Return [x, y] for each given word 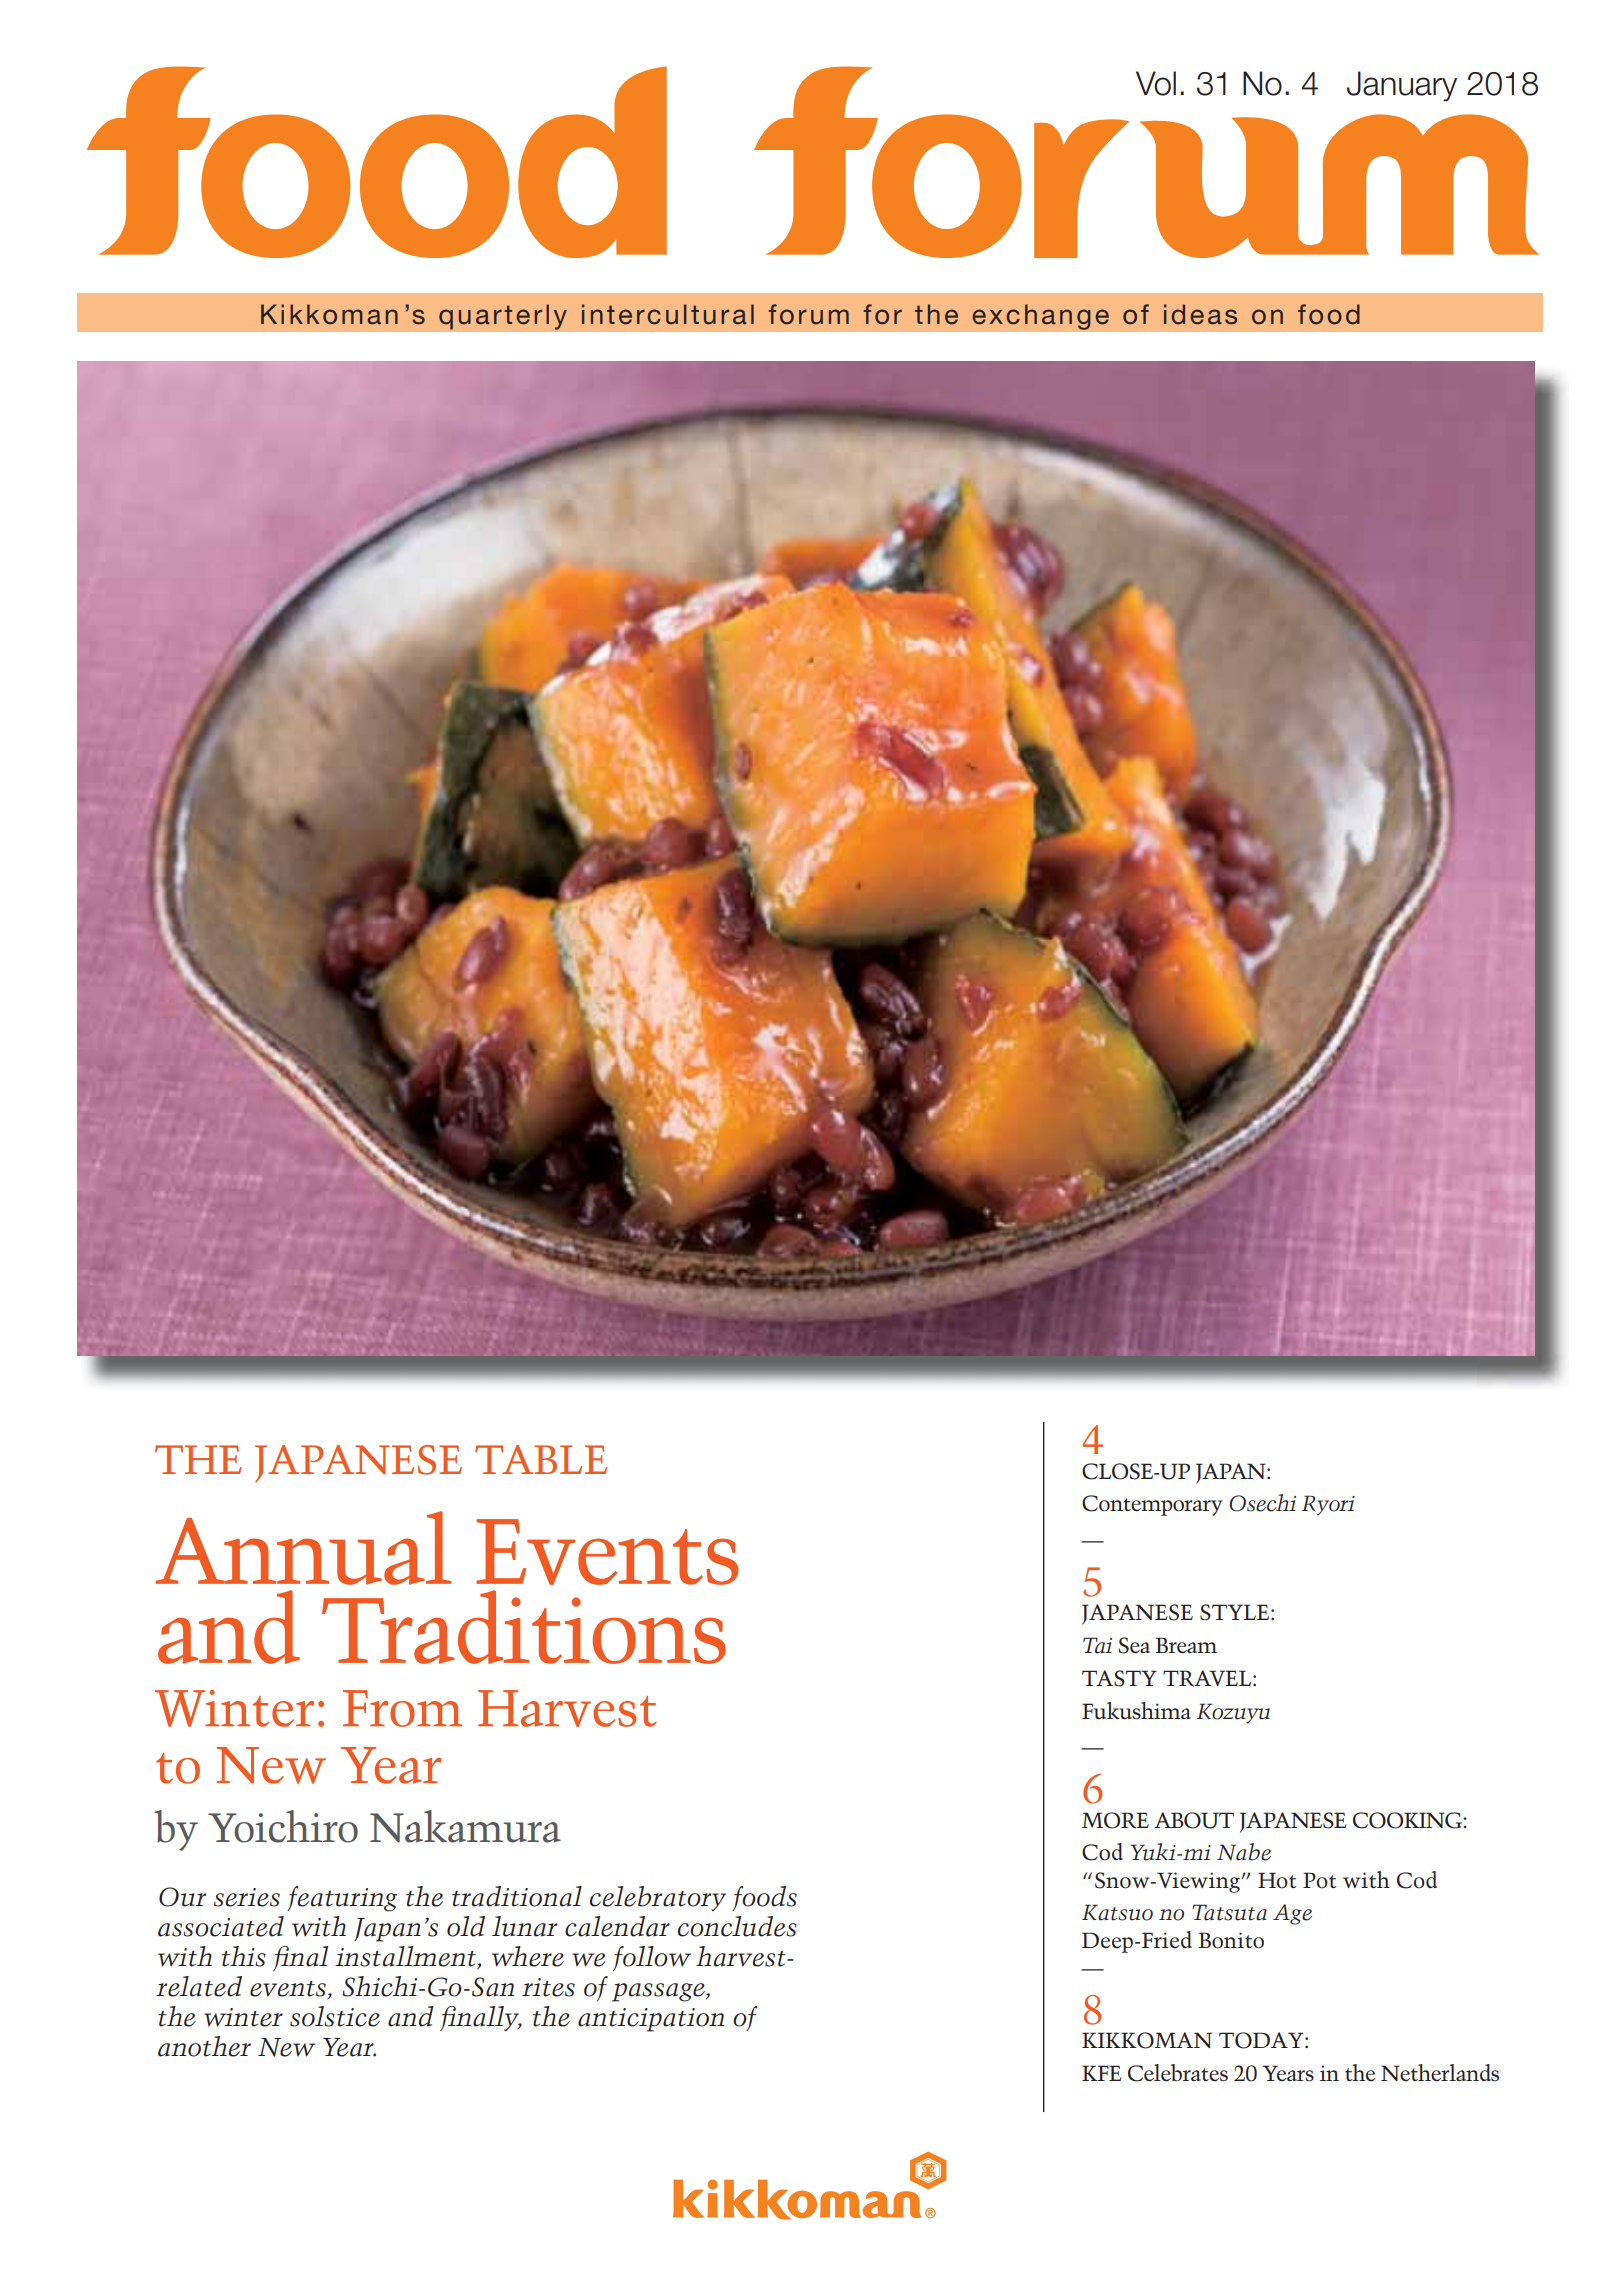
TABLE [541, 1459]
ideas [1200, 314]
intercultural [668, 314]
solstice [335, 2016]
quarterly [503, 317]
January [1402, 86]
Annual [304, 1548]
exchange [1040, 317]
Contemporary [1152, 1505]
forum [809, 314]
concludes [737, 1926]
